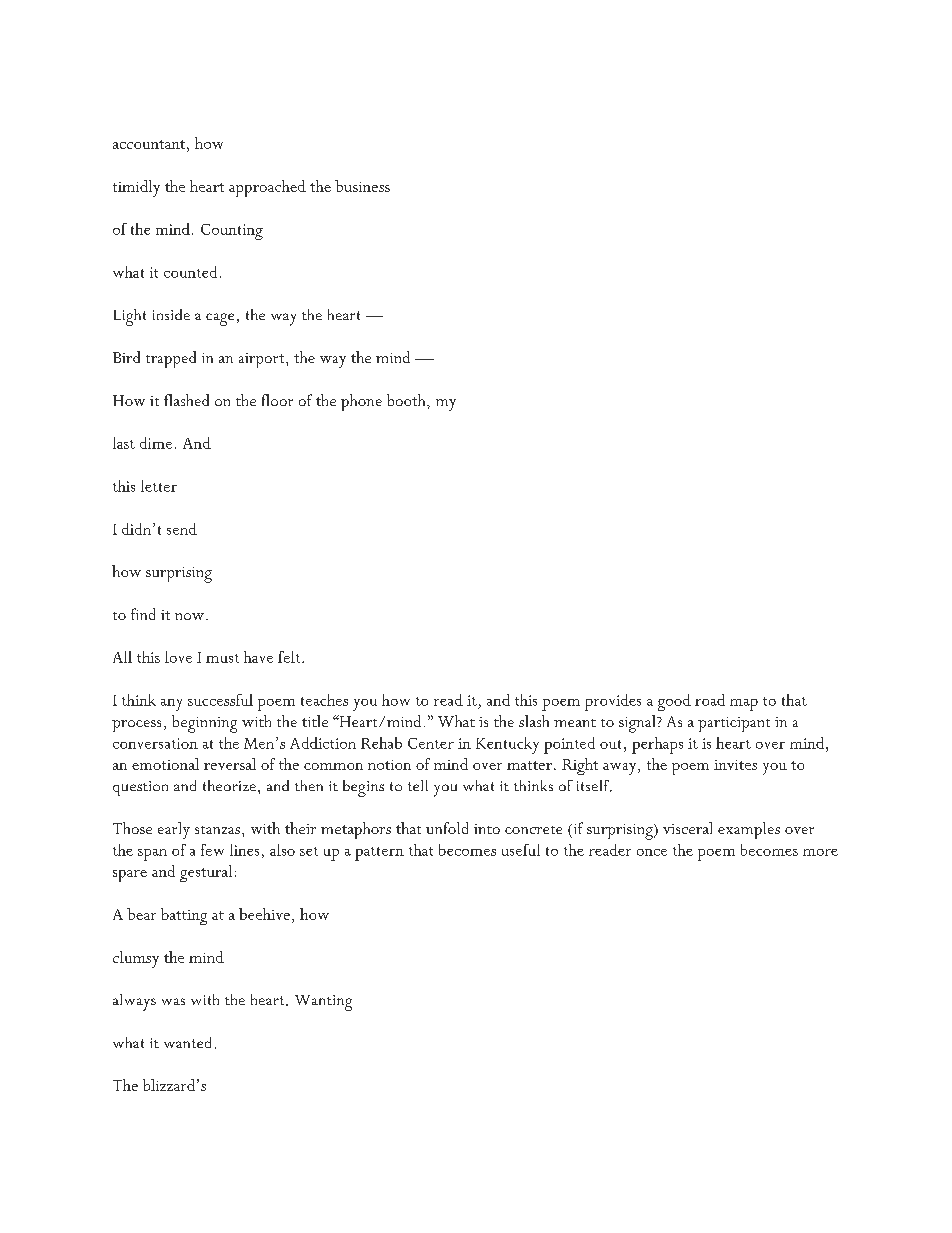  What do you see at coordinates (323, 1003) in the screenshot?
I see `Wanting` at bounding box center [323, 1003].
